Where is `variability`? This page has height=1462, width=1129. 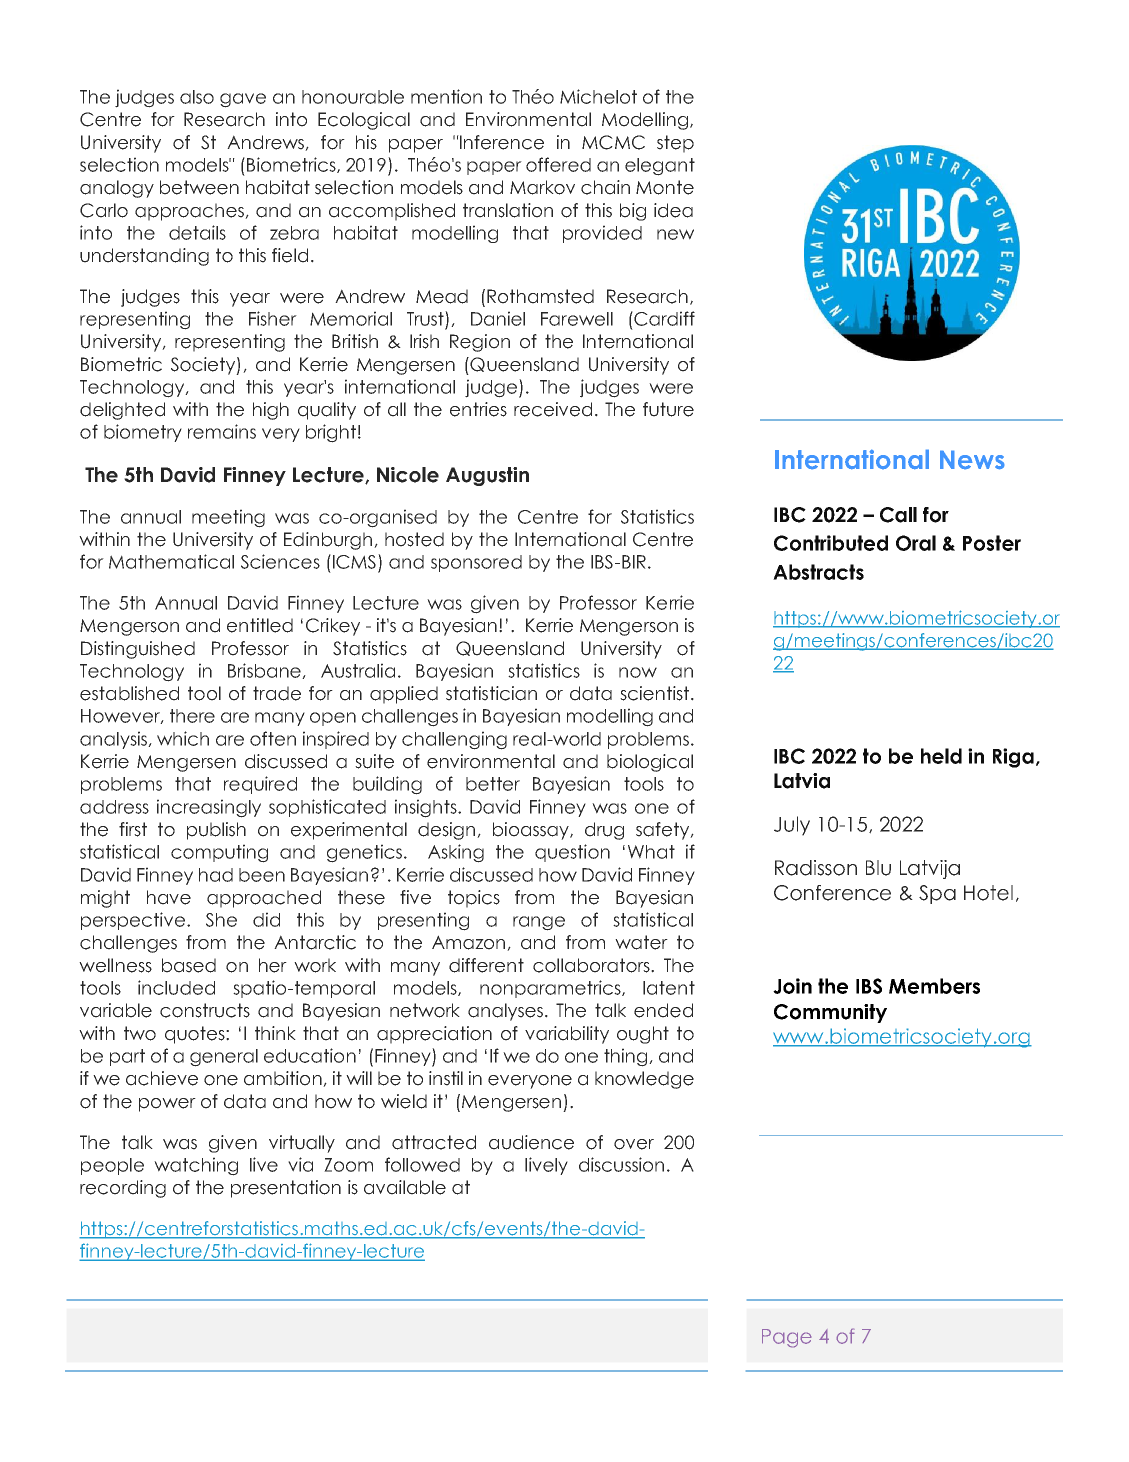 variability is located at coordinates (567, 1035).
